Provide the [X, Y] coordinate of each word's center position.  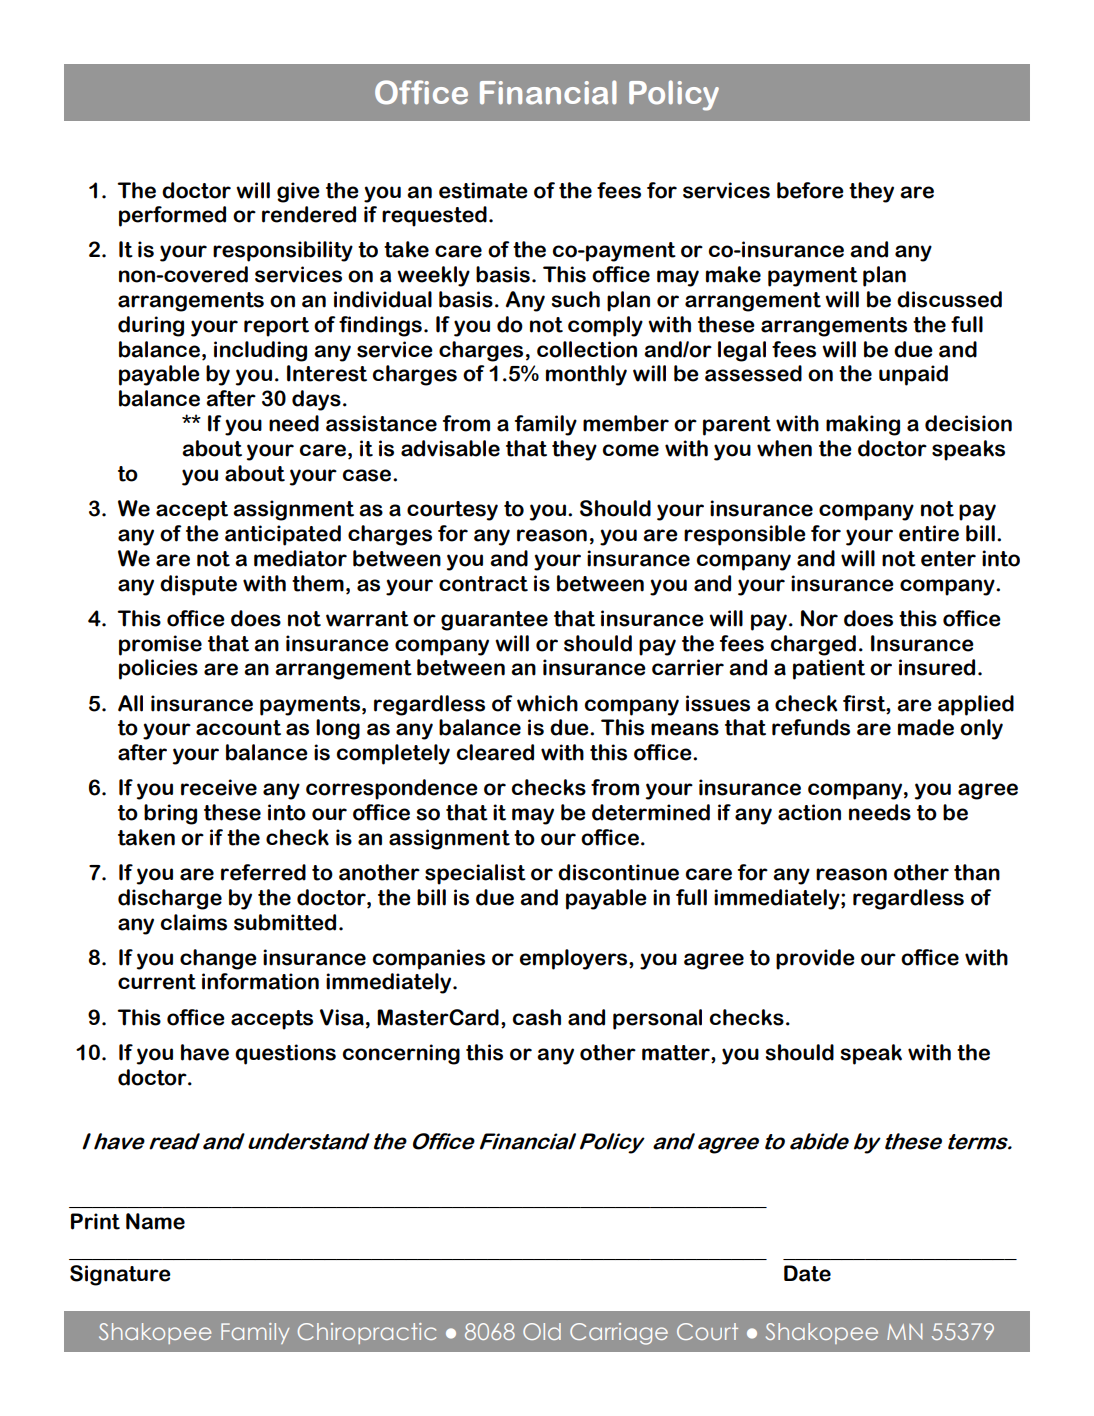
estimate [483, 190]
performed [172, 216]
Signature [120, 1275]
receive [219, 787]
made [926, 727]
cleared [495, 752]
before [810, 190]
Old [542, 1331]
